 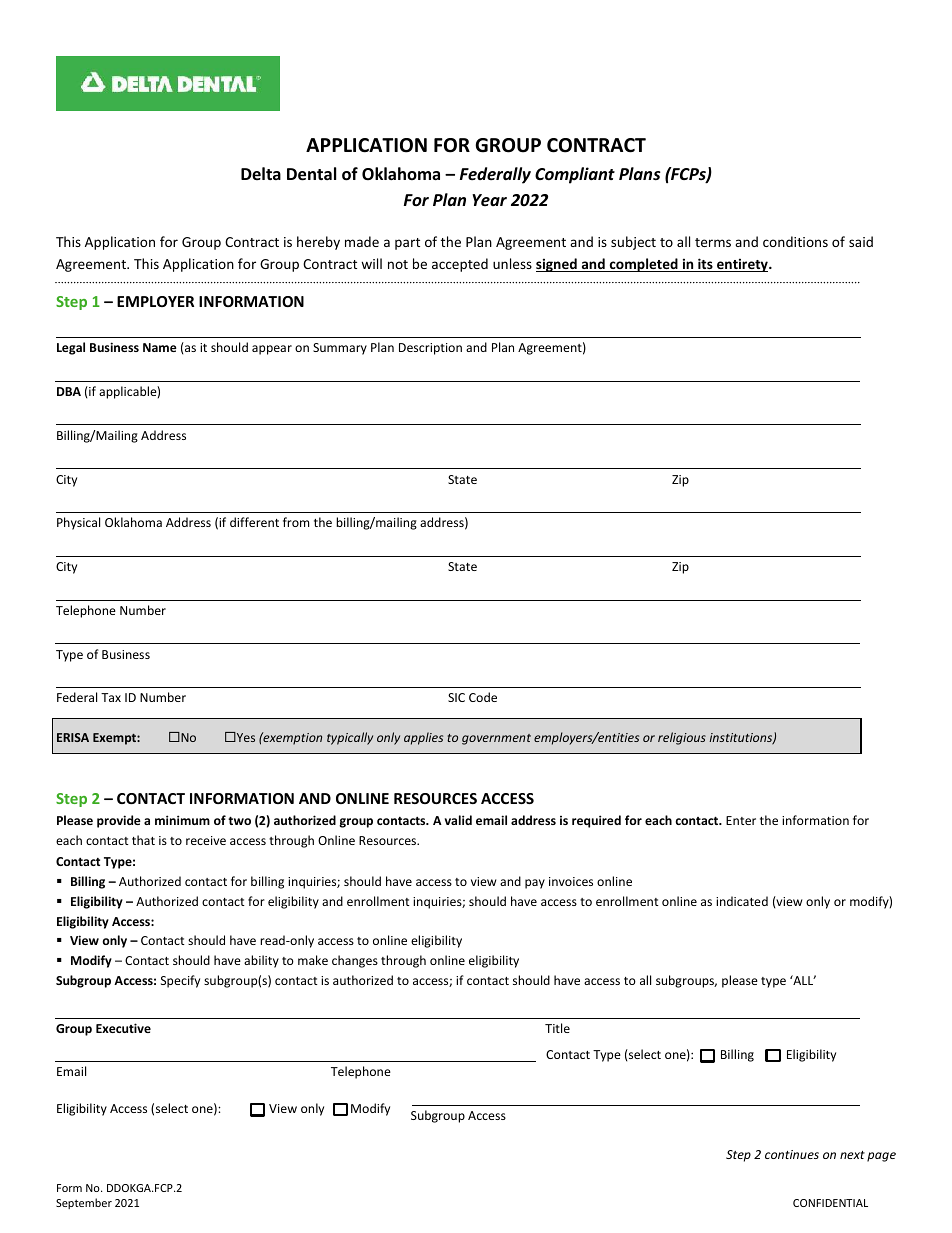 What do you see at coordinates (557, 1028) in the image?
I see `Title` at bounding box center [557, 1028].
